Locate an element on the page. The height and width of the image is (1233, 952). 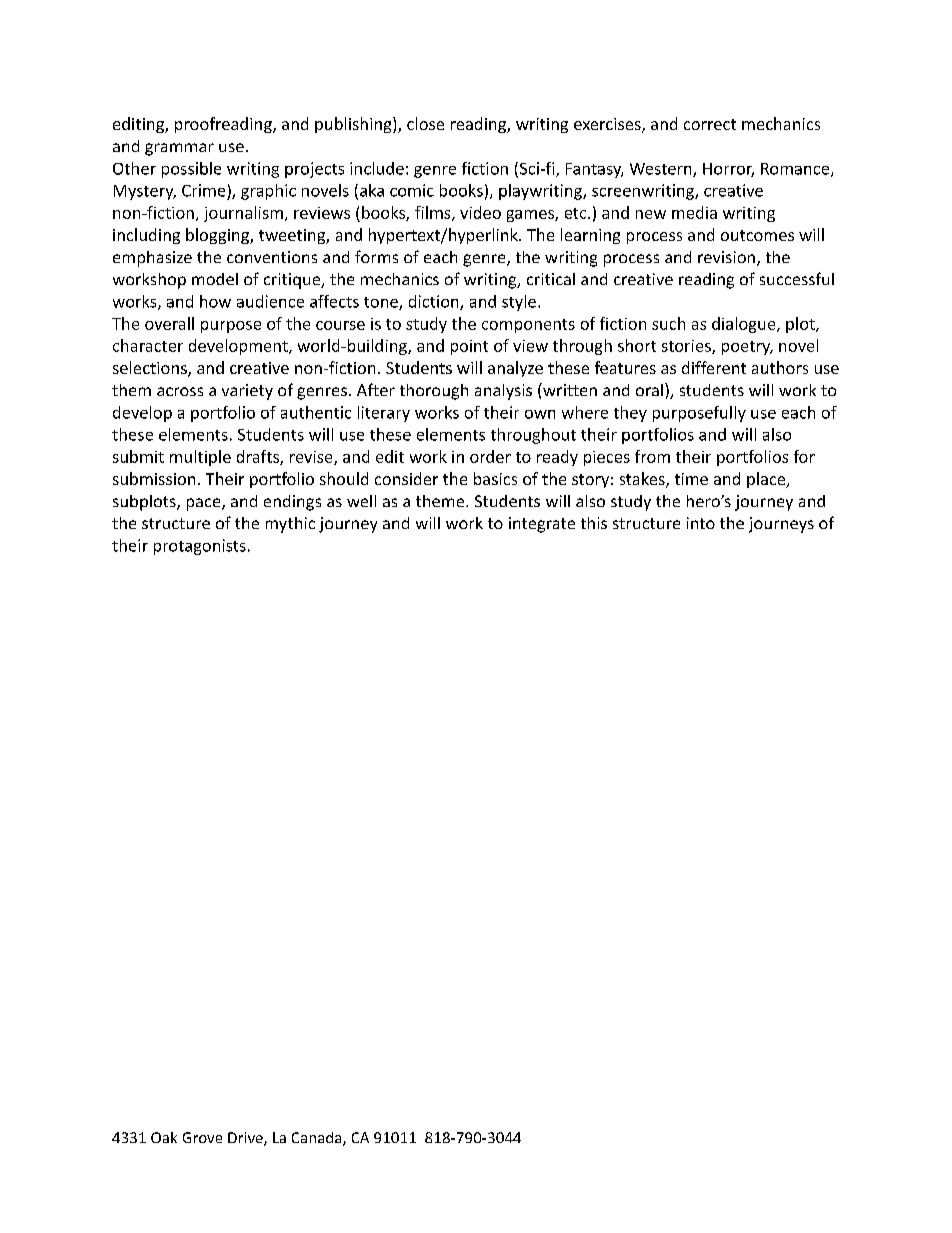
integrate is located at coordinates (542, 525).
